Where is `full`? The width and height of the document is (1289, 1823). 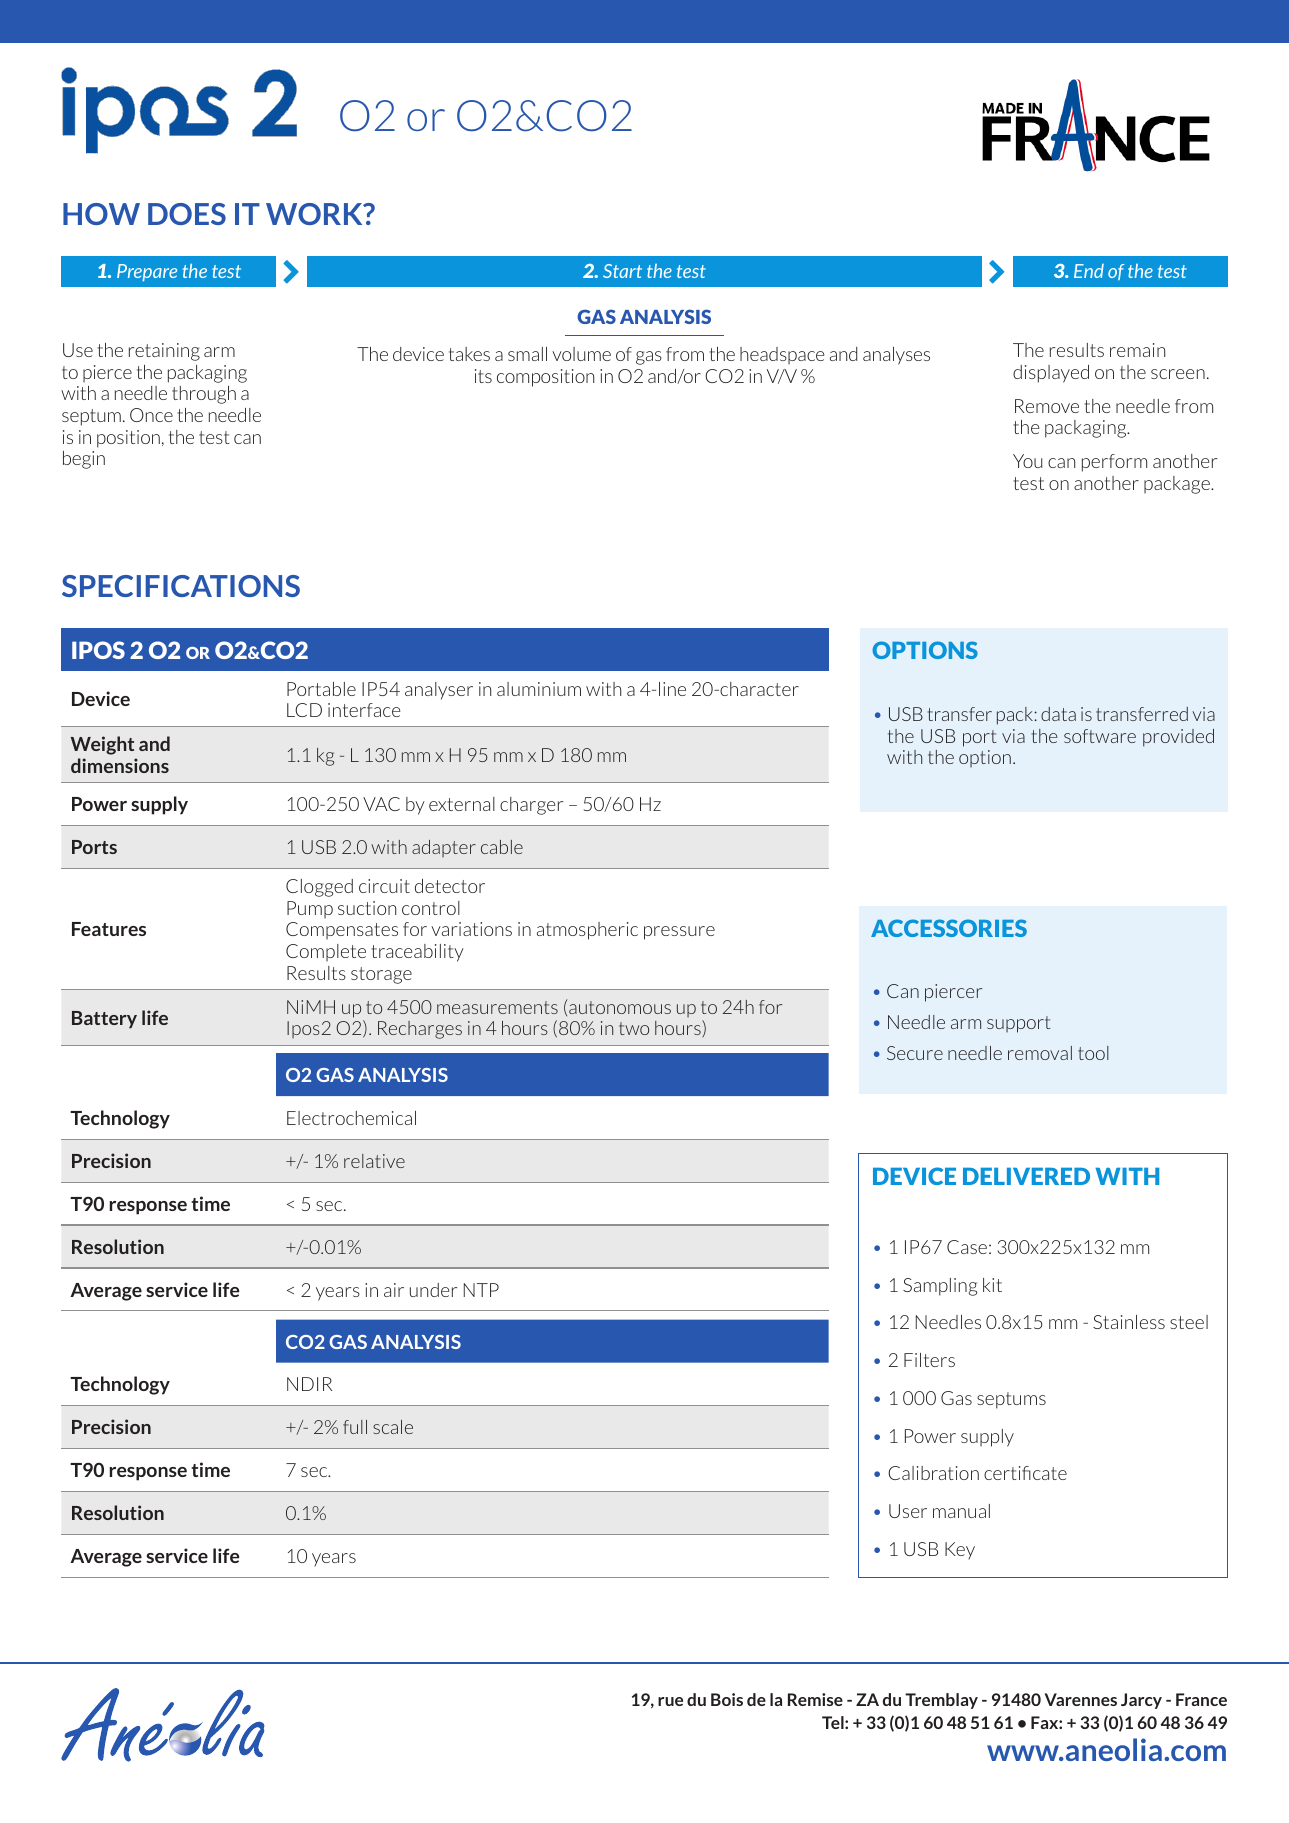
full is located at coordinates (355, 1427).
